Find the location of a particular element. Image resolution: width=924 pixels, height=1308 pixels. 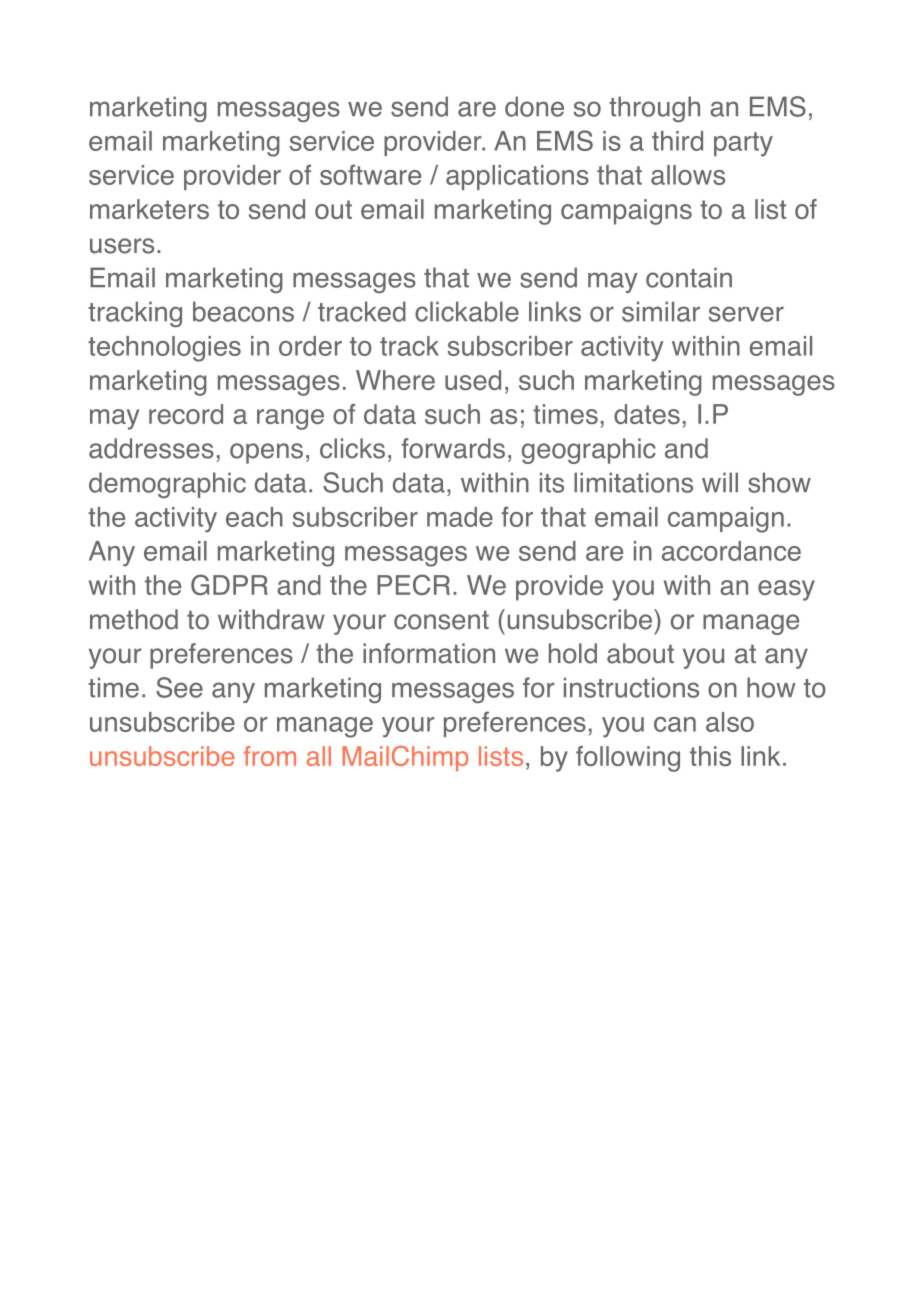

marketers is located at coordinates (149, 209).
